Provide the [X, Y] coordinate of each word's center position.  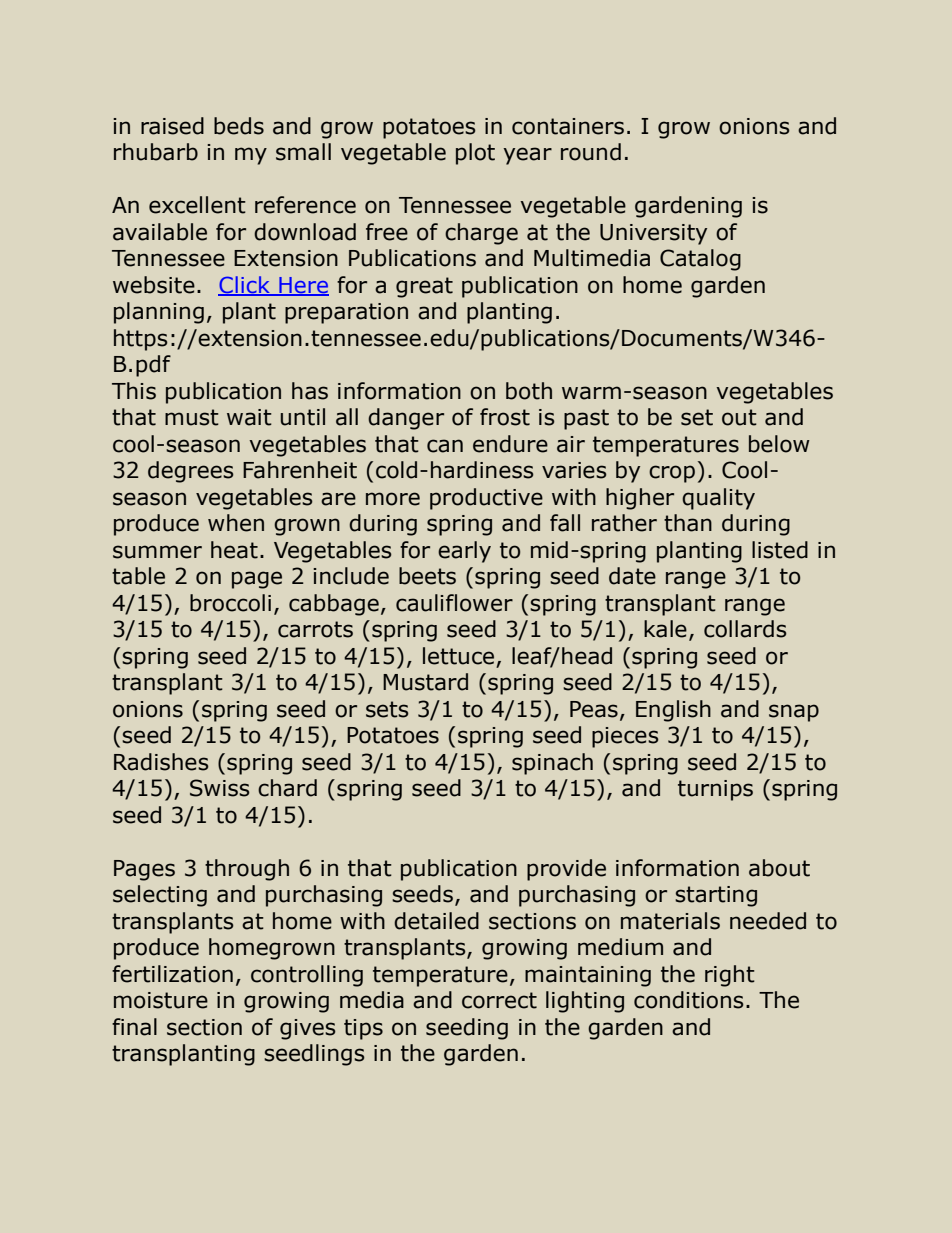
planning [159, 313]
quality [718, 499]
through [247, 870]
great [424, 287]
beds [239, 126]
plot [475, 154]
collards [745, 629]
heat [234, 550]
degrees [191, 472]
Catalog [700, 260]
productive [486, 499]
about [779, 868]
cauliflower [454, 603]
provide [566, 870]
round [591, 152]
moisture [161, 1000]
